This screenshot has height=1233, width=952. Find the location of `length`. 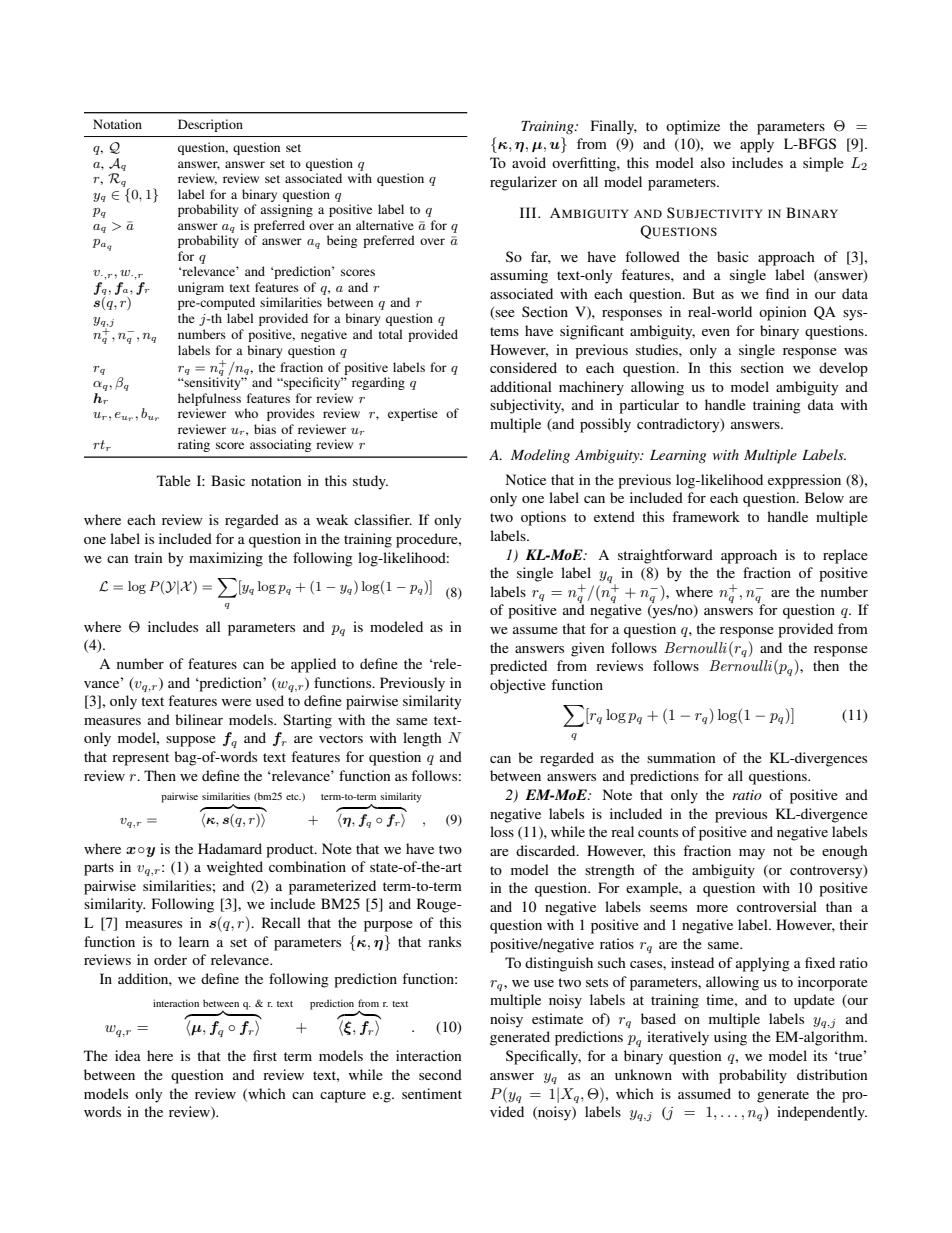

length is located at coordinates (422, 739).
